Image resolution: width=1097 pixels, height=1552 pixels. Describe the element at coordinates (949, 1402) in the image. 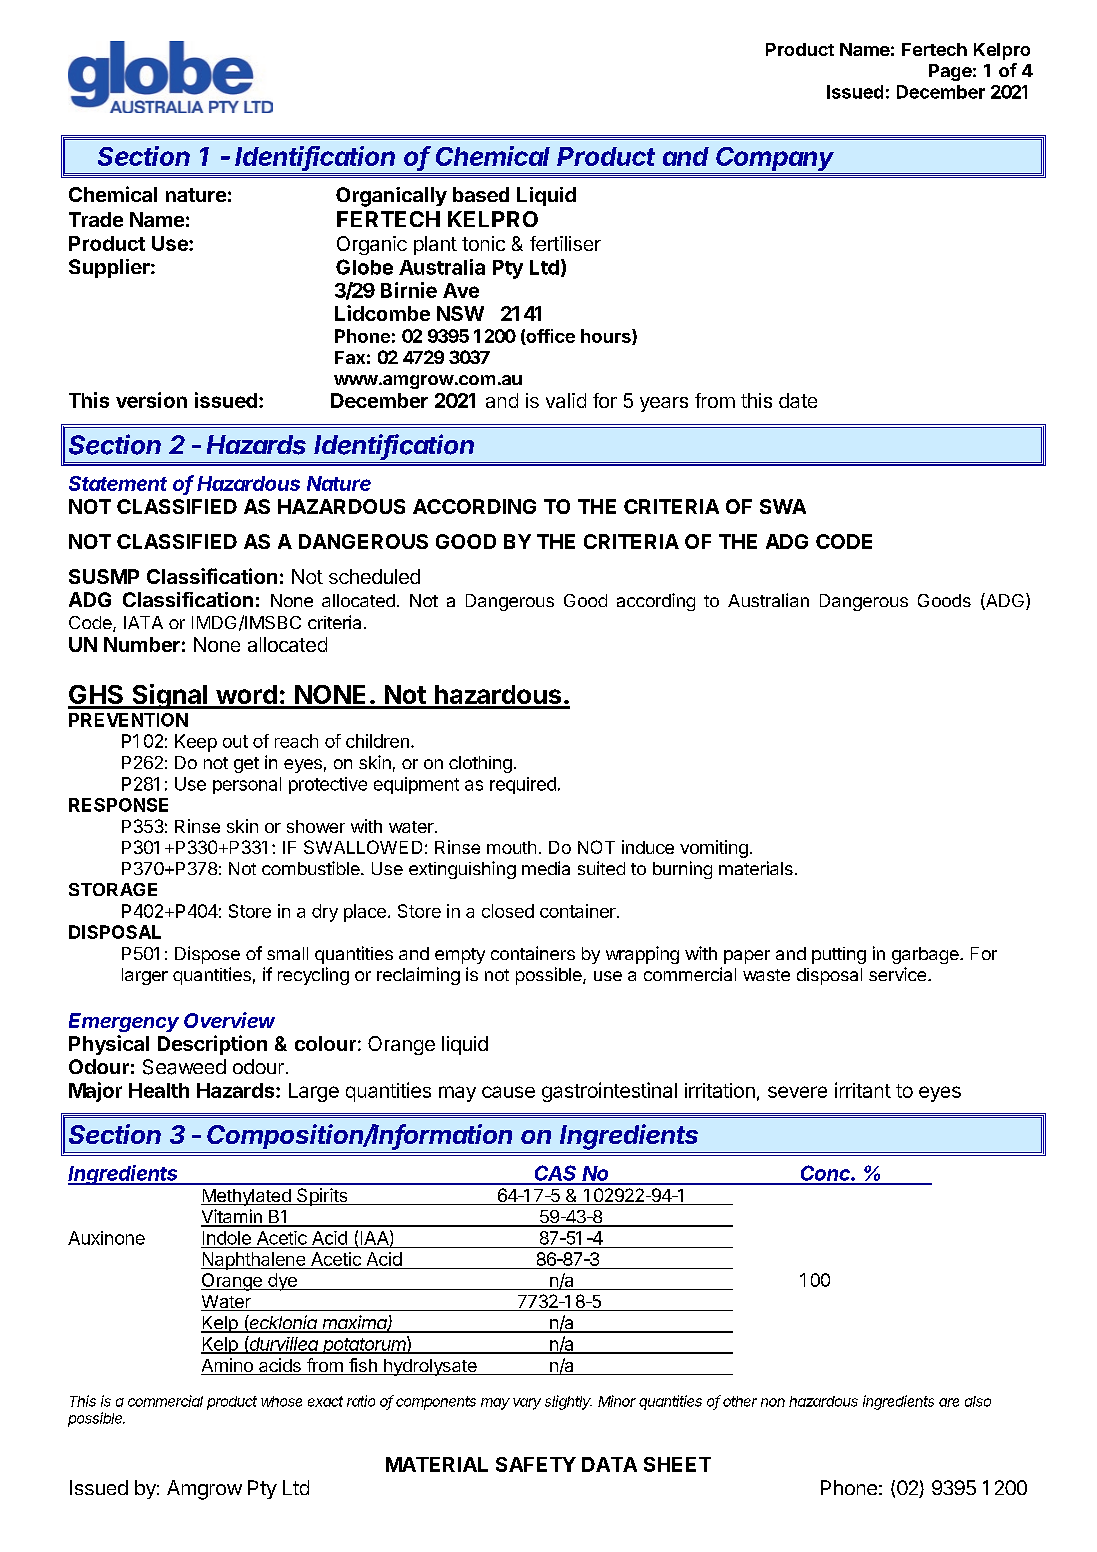

I see `are` at that location.
